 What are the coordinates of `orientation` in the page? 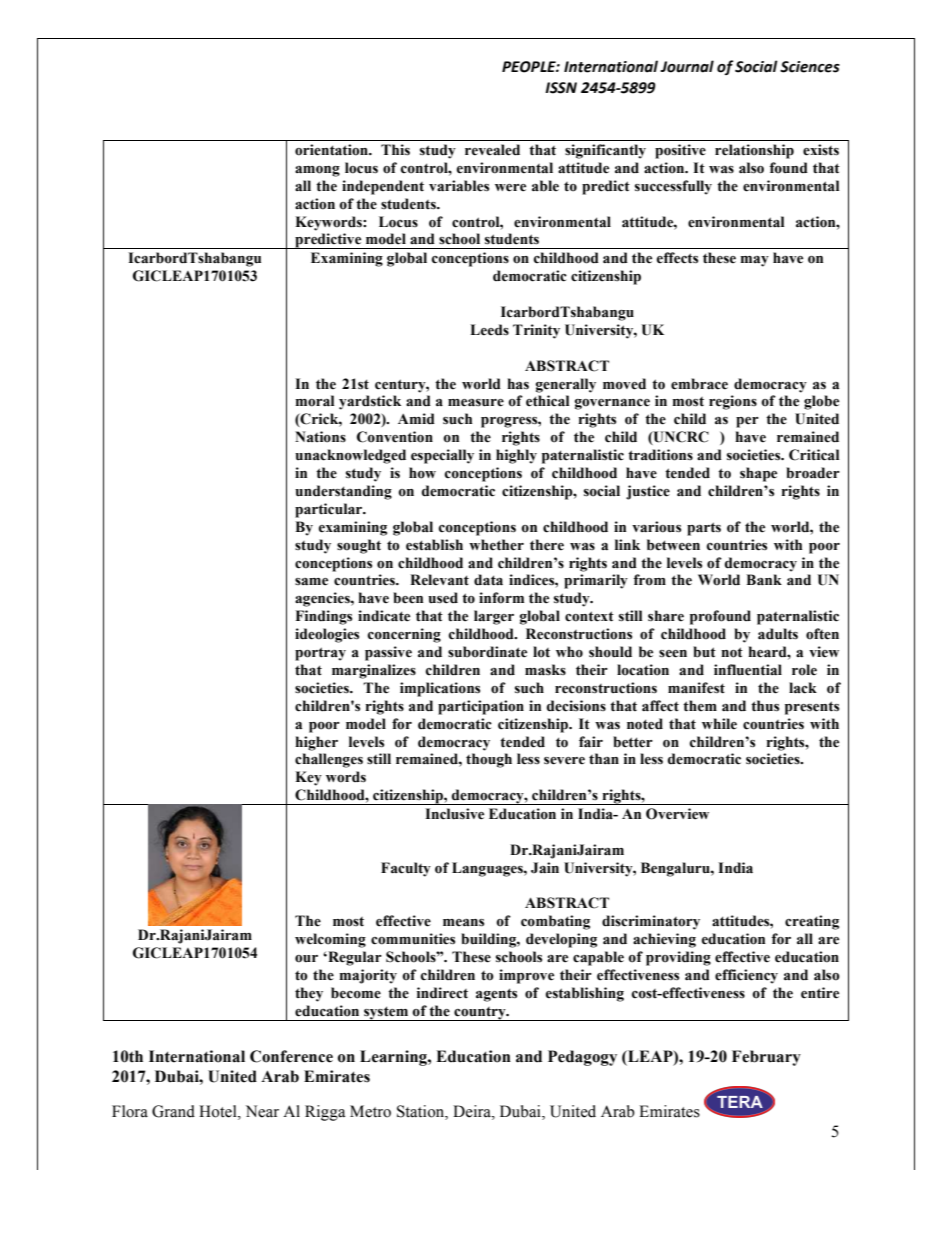 It's located at (332, 150).
